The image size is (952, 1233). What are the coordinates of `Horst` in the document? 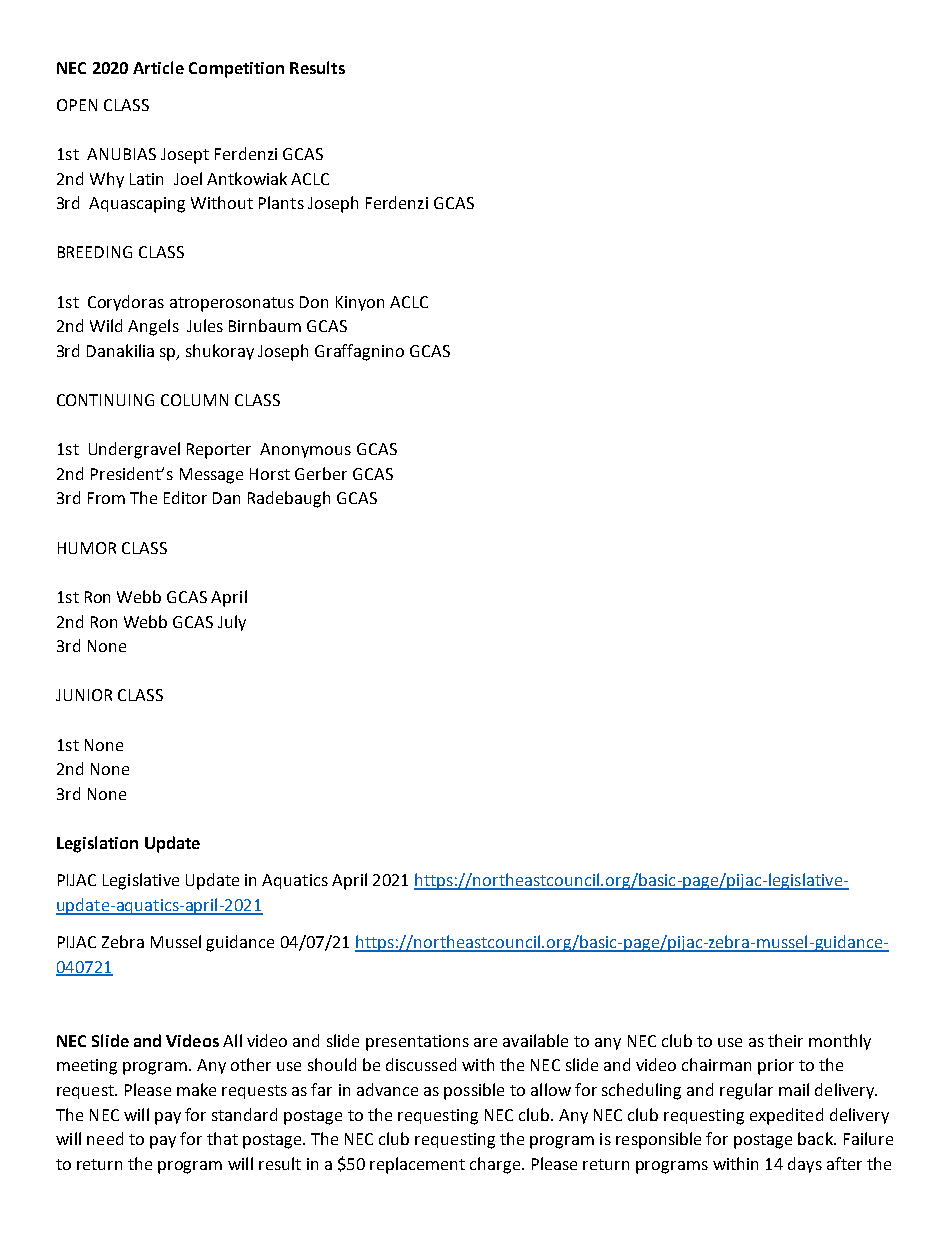 It's located at (270, 474).
